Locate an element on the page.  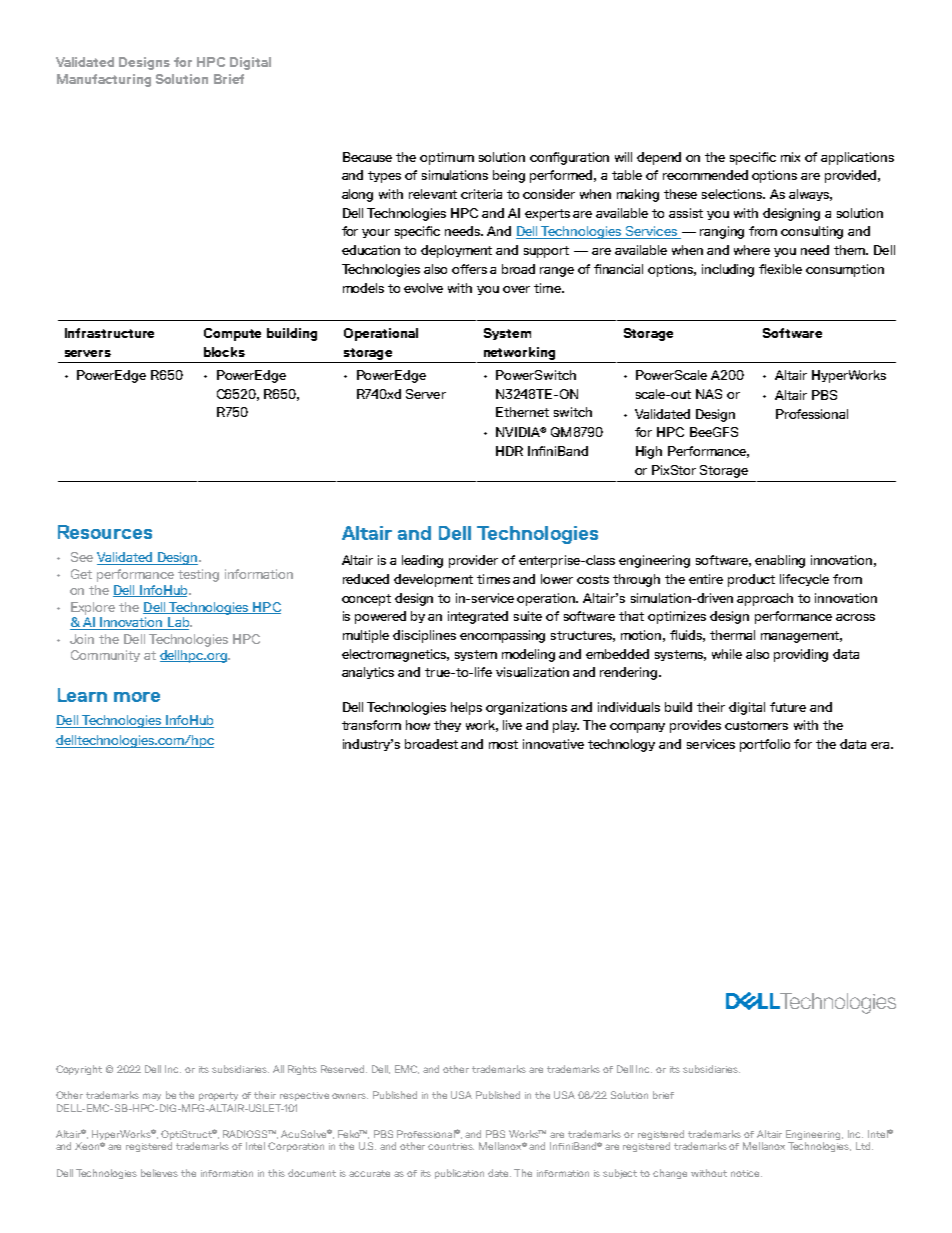
more is located at coordinates (137, 697).
